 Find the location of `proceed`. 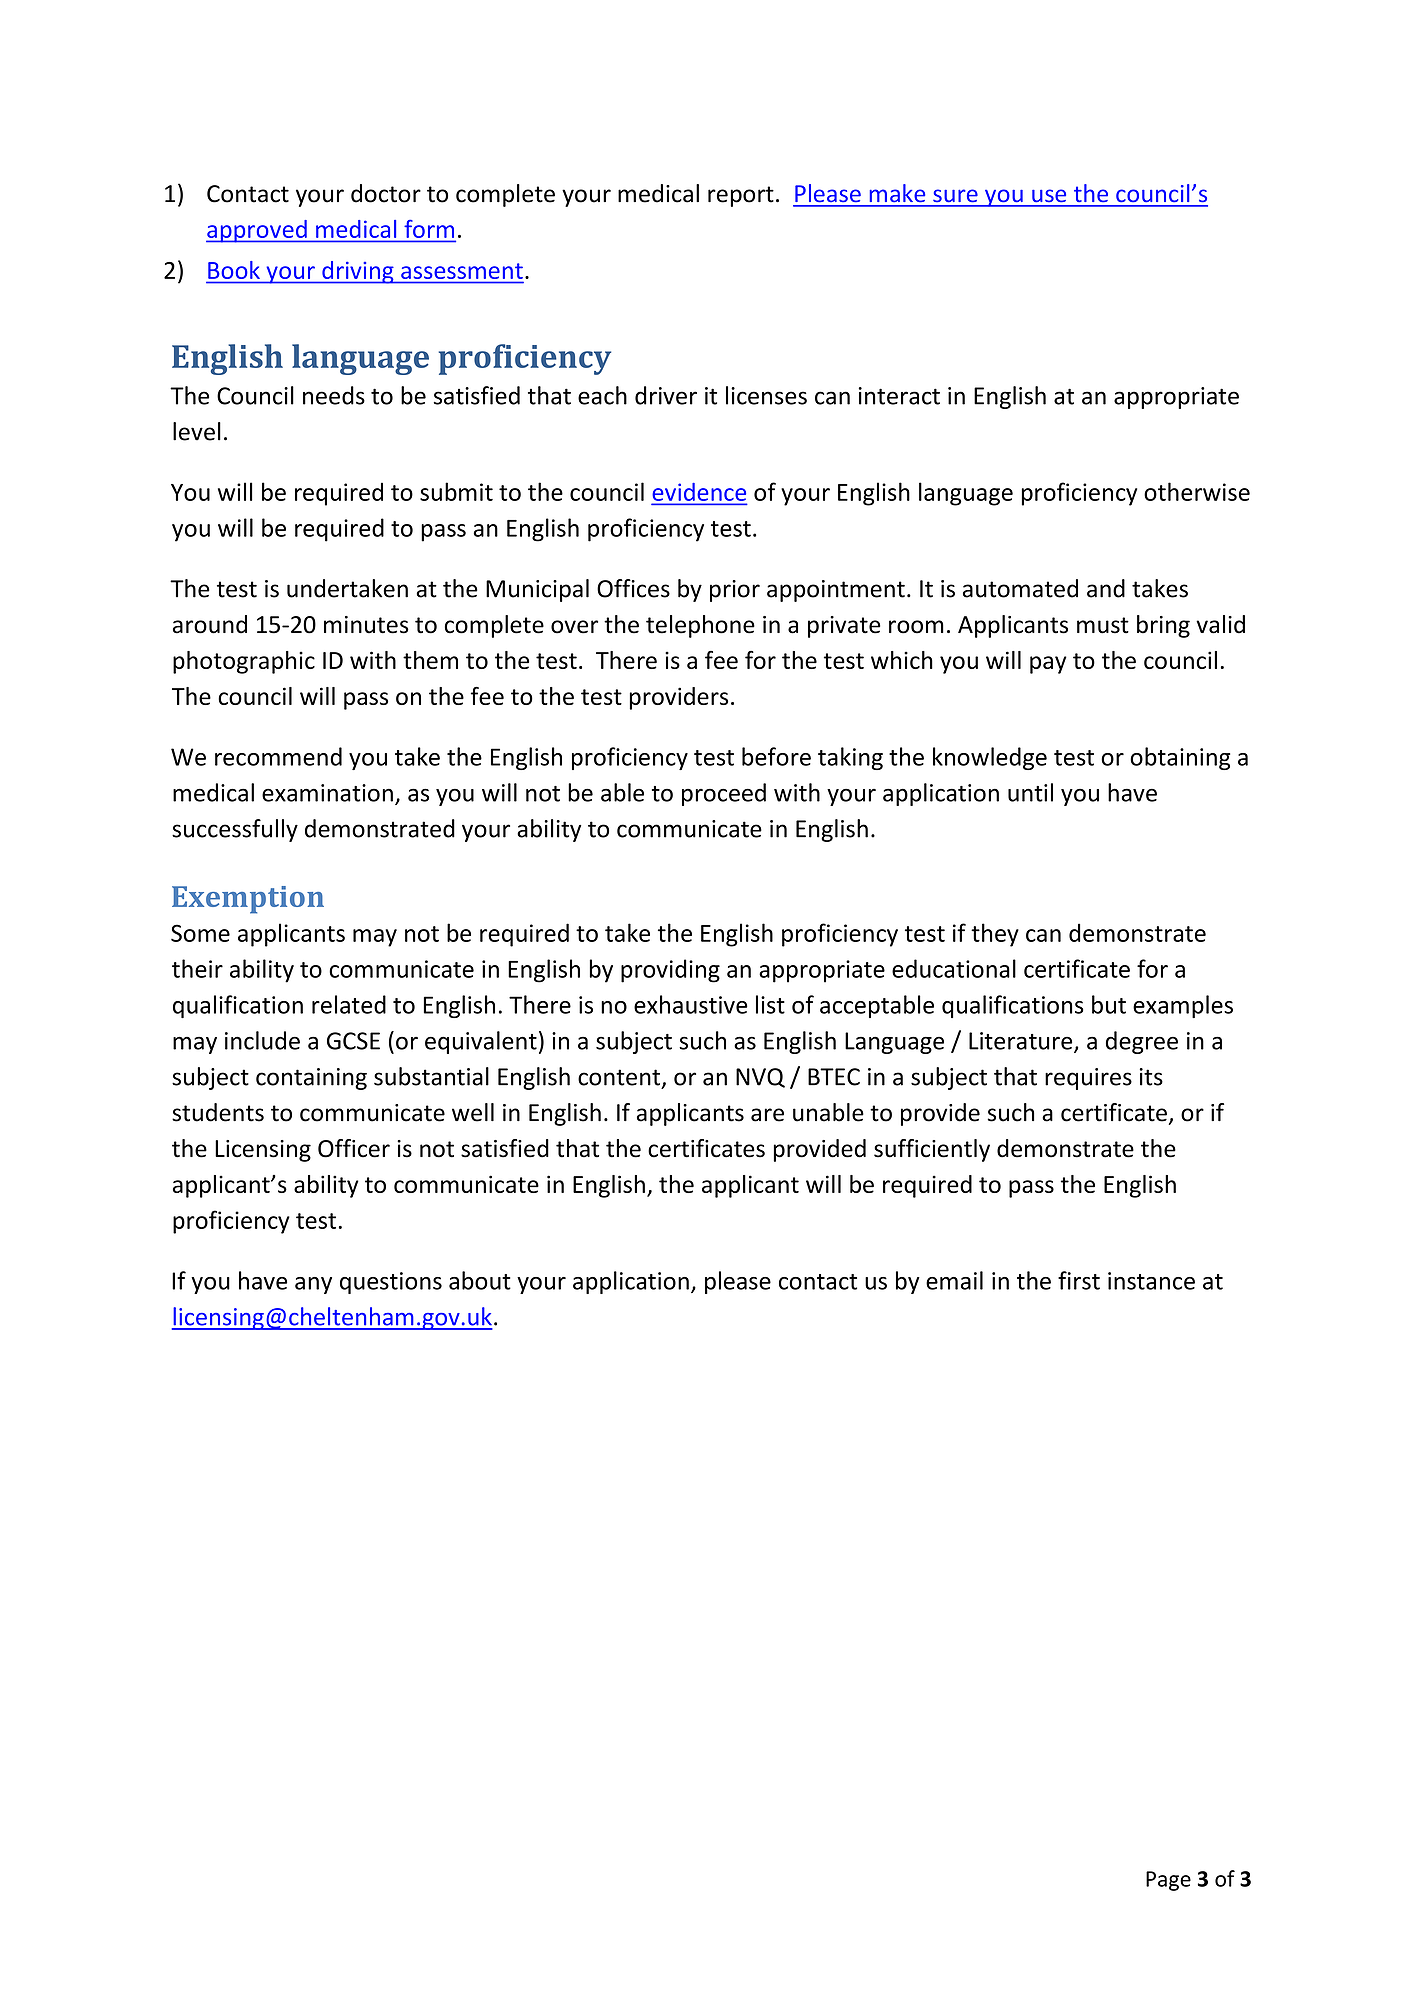

proceed is located at coordinates (724, 794).
